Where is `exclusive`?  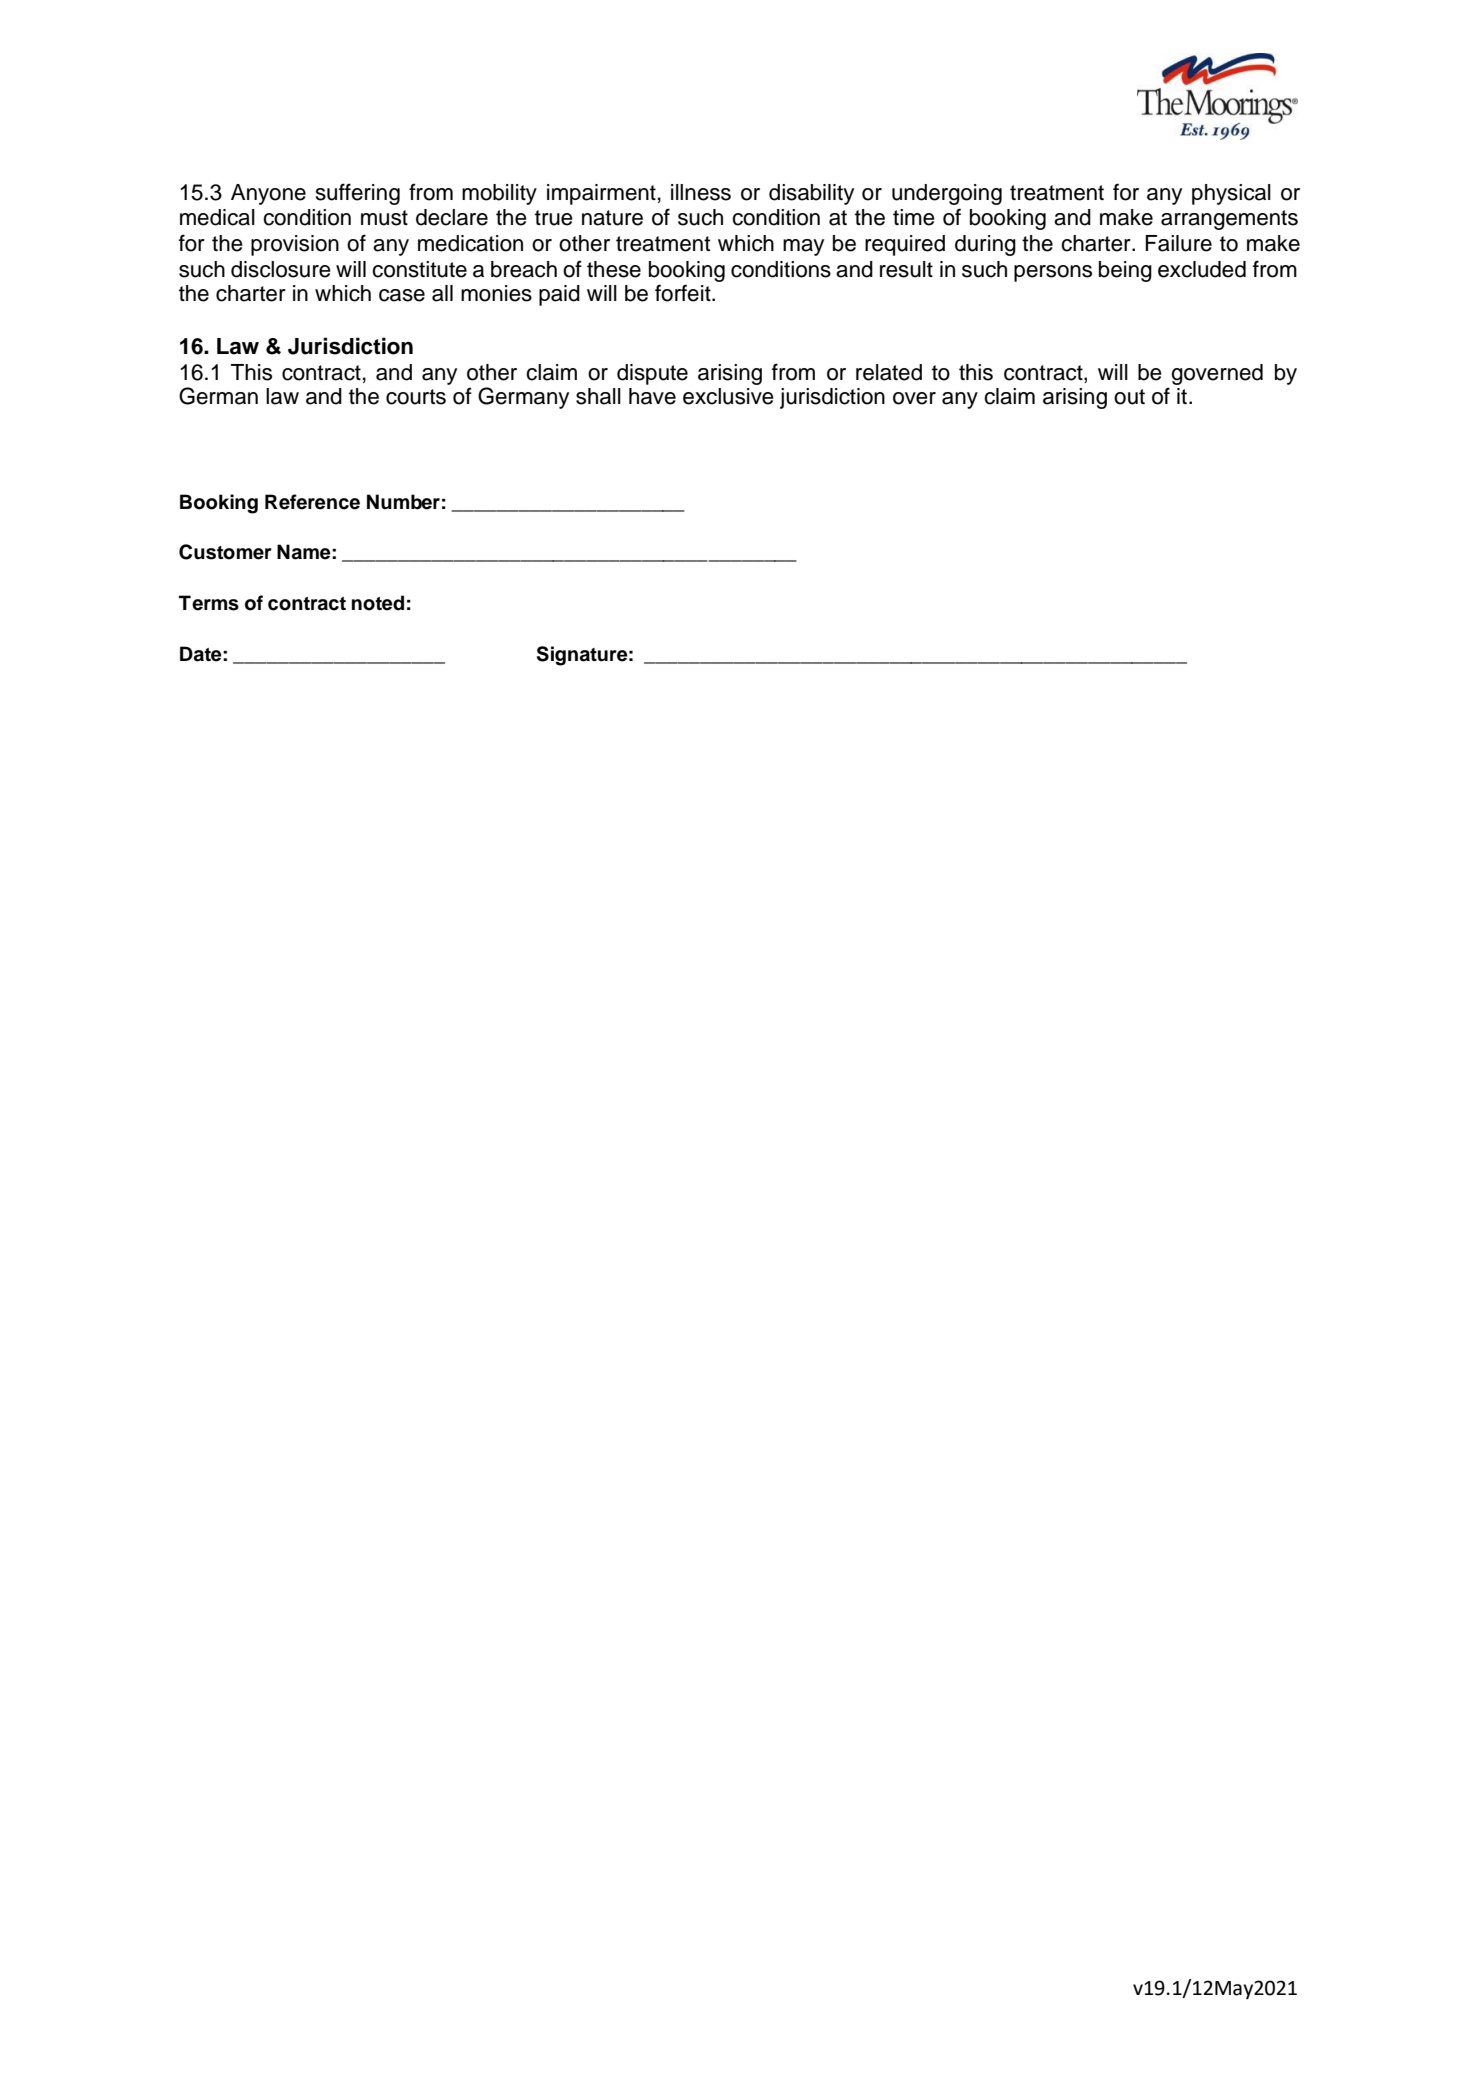
exclusive is located at coordinates (728, 396).
